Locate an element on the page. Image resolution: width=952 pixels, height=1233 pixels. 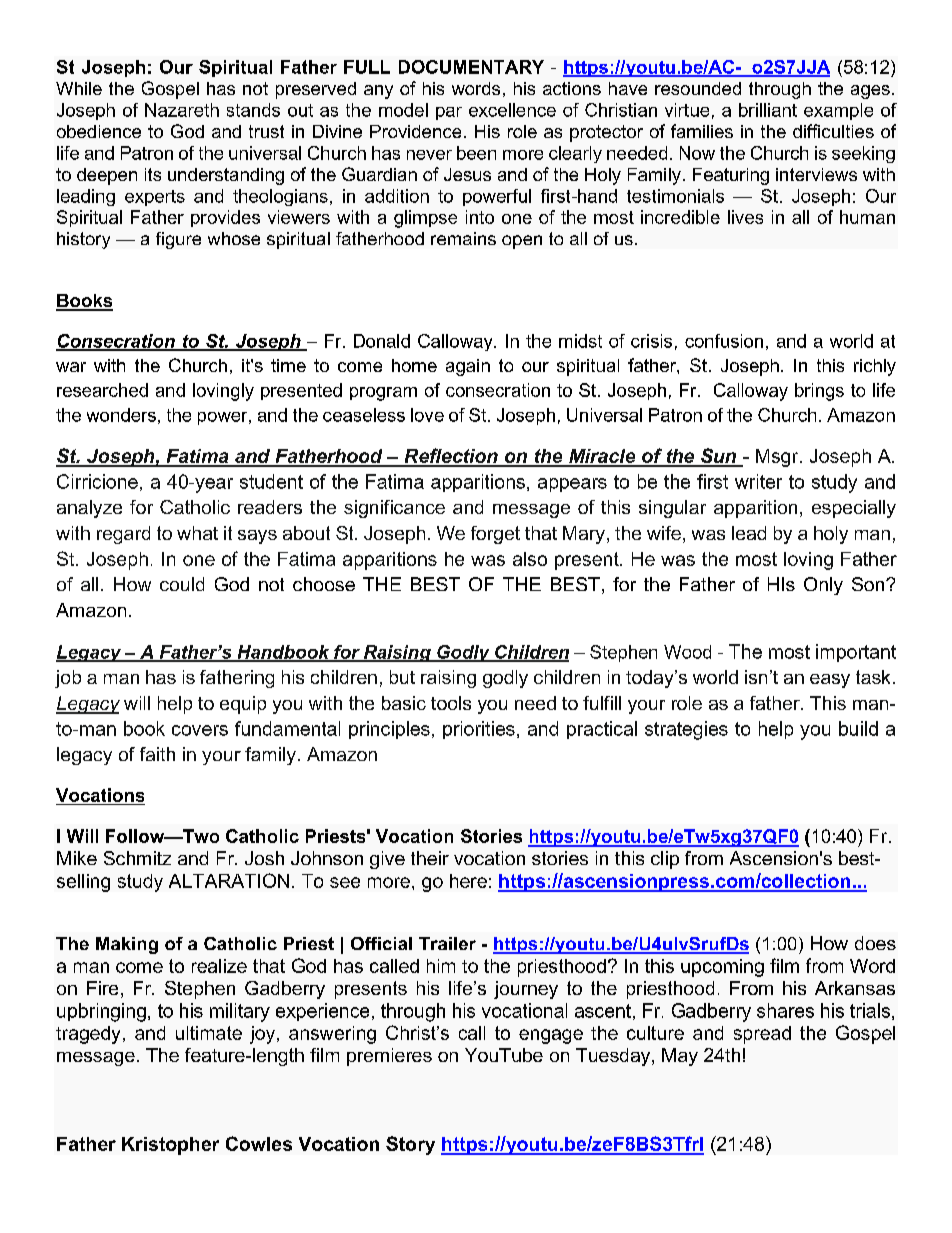
confusion is located at coordinates (724, 341).
